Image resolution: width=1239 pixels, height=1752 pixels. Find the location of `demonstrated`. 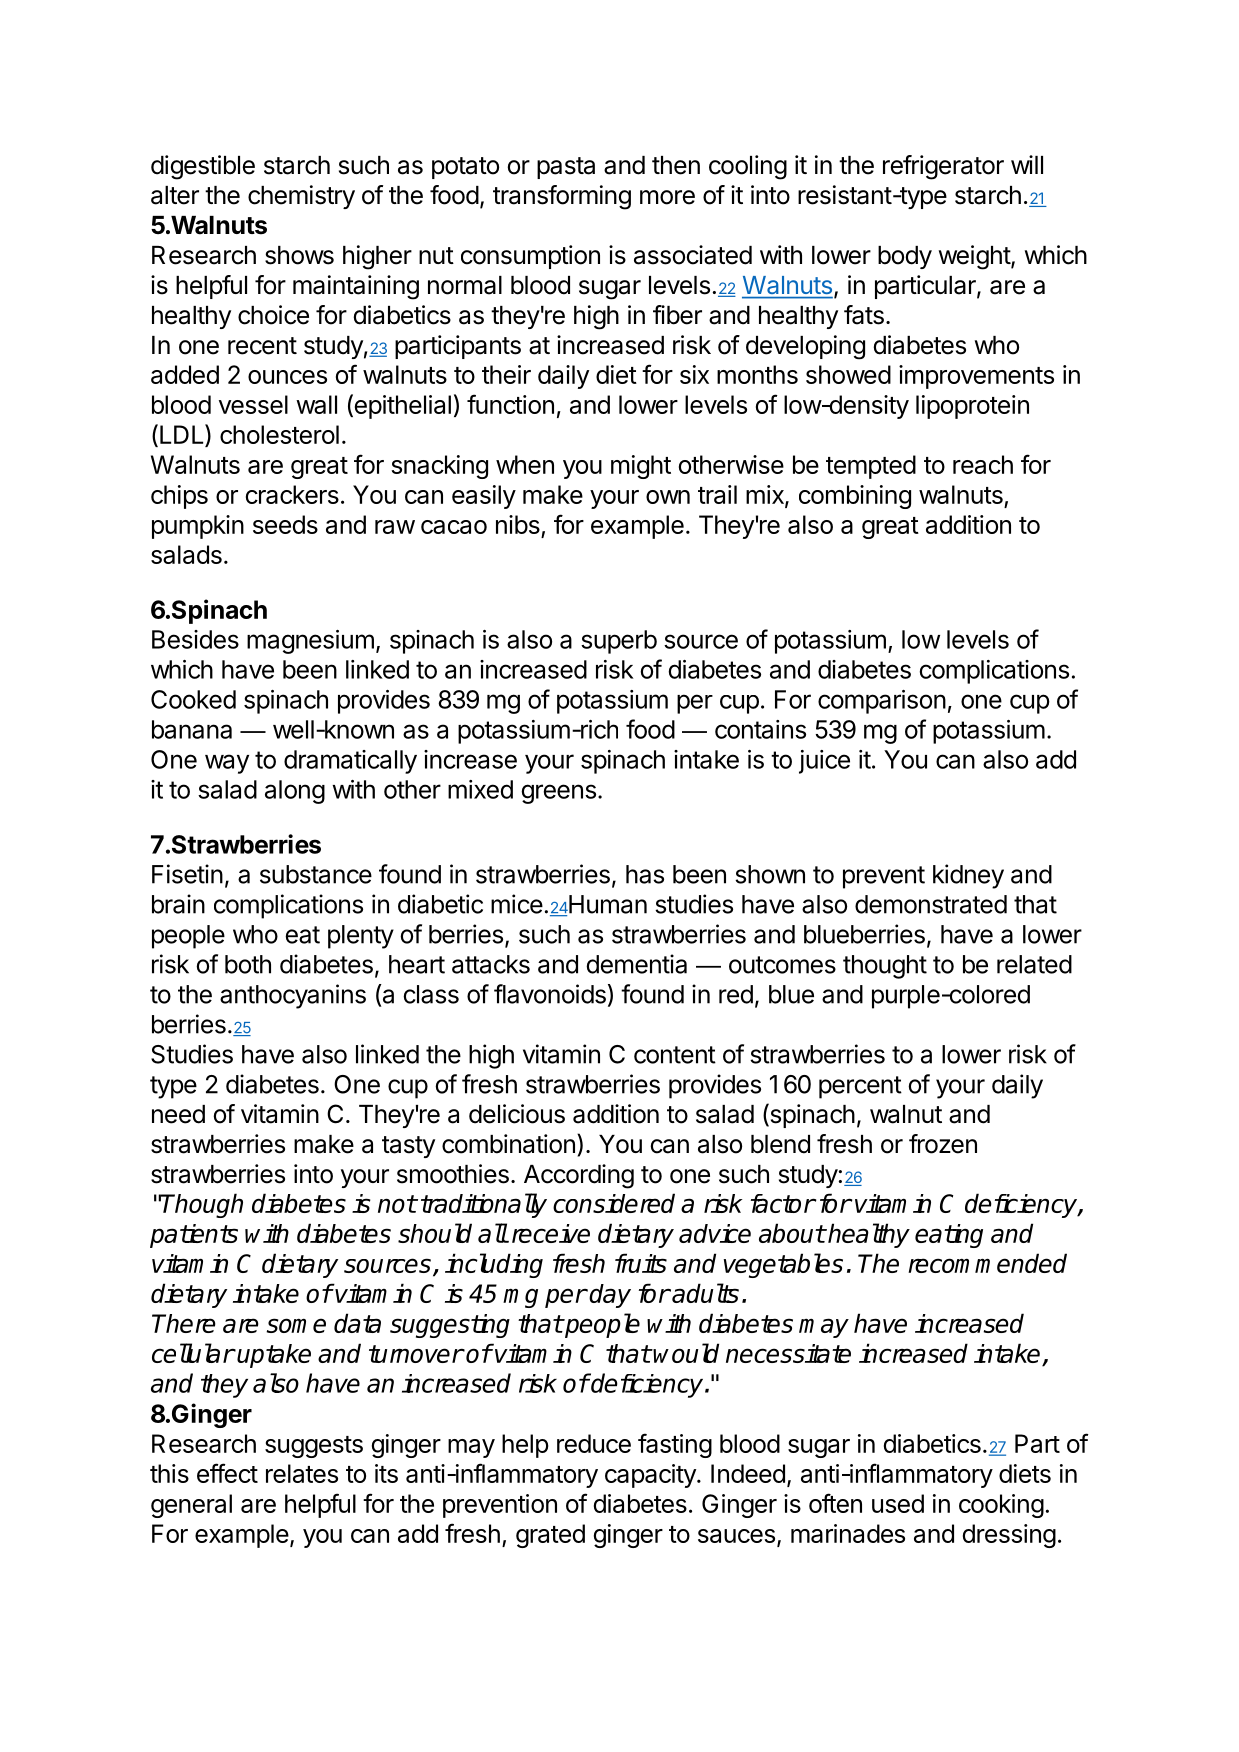

demonstrated is located at coordinates (931, 904).
